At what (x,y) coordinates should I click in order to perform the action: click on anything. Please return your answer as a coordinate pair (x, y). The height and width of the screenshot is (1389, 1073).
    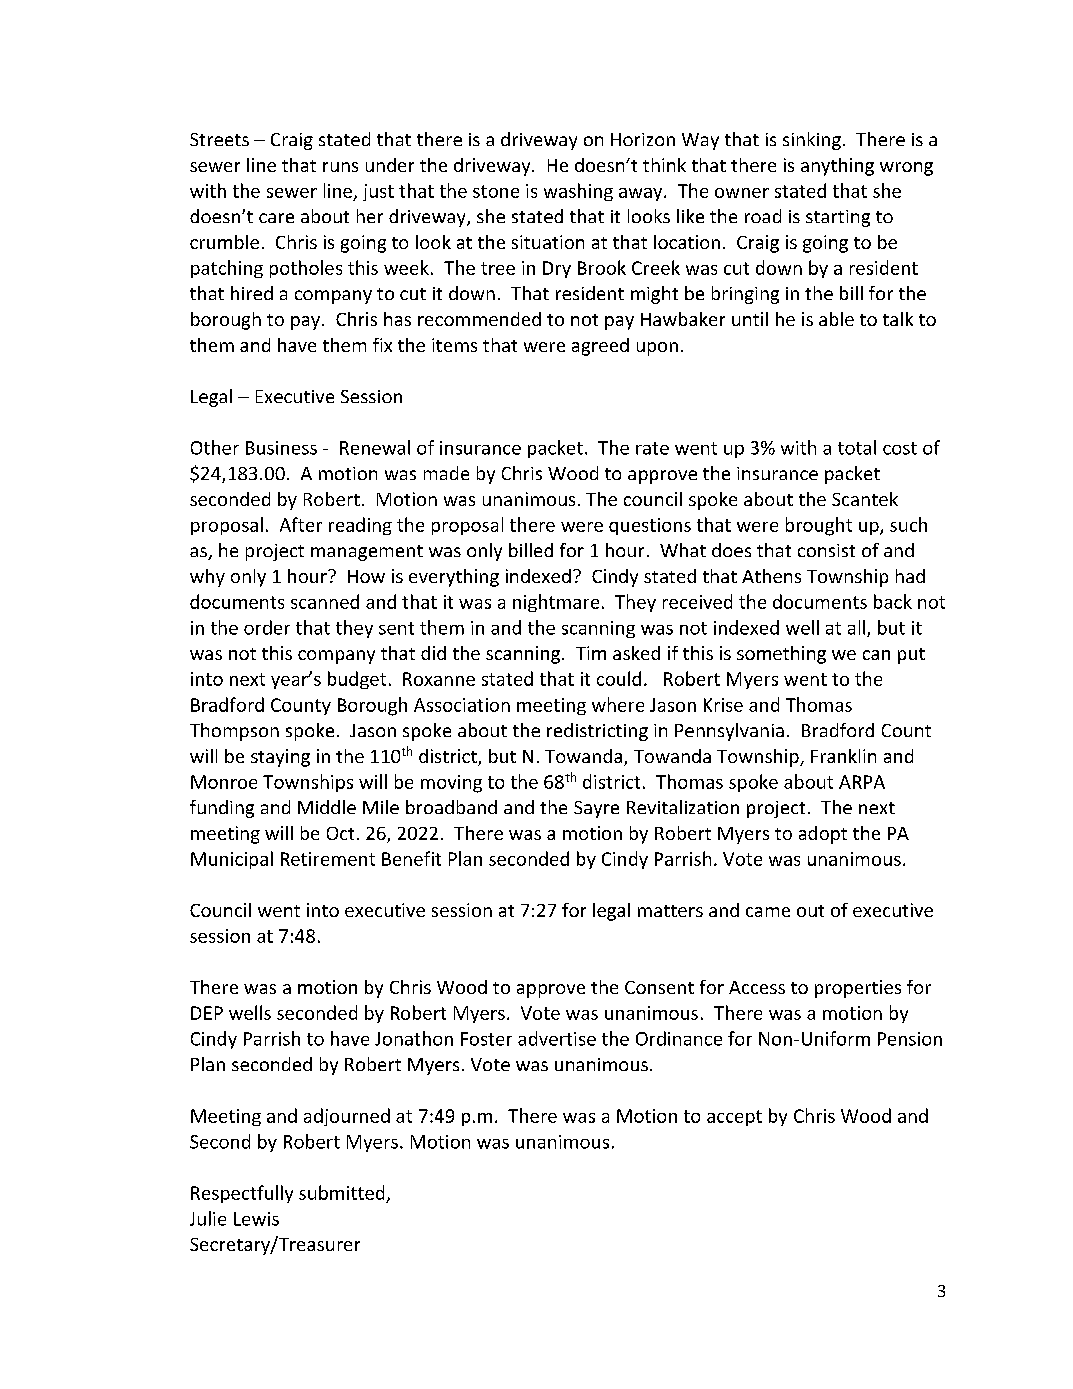
    Looking at the image, I should click on (837, 167).
